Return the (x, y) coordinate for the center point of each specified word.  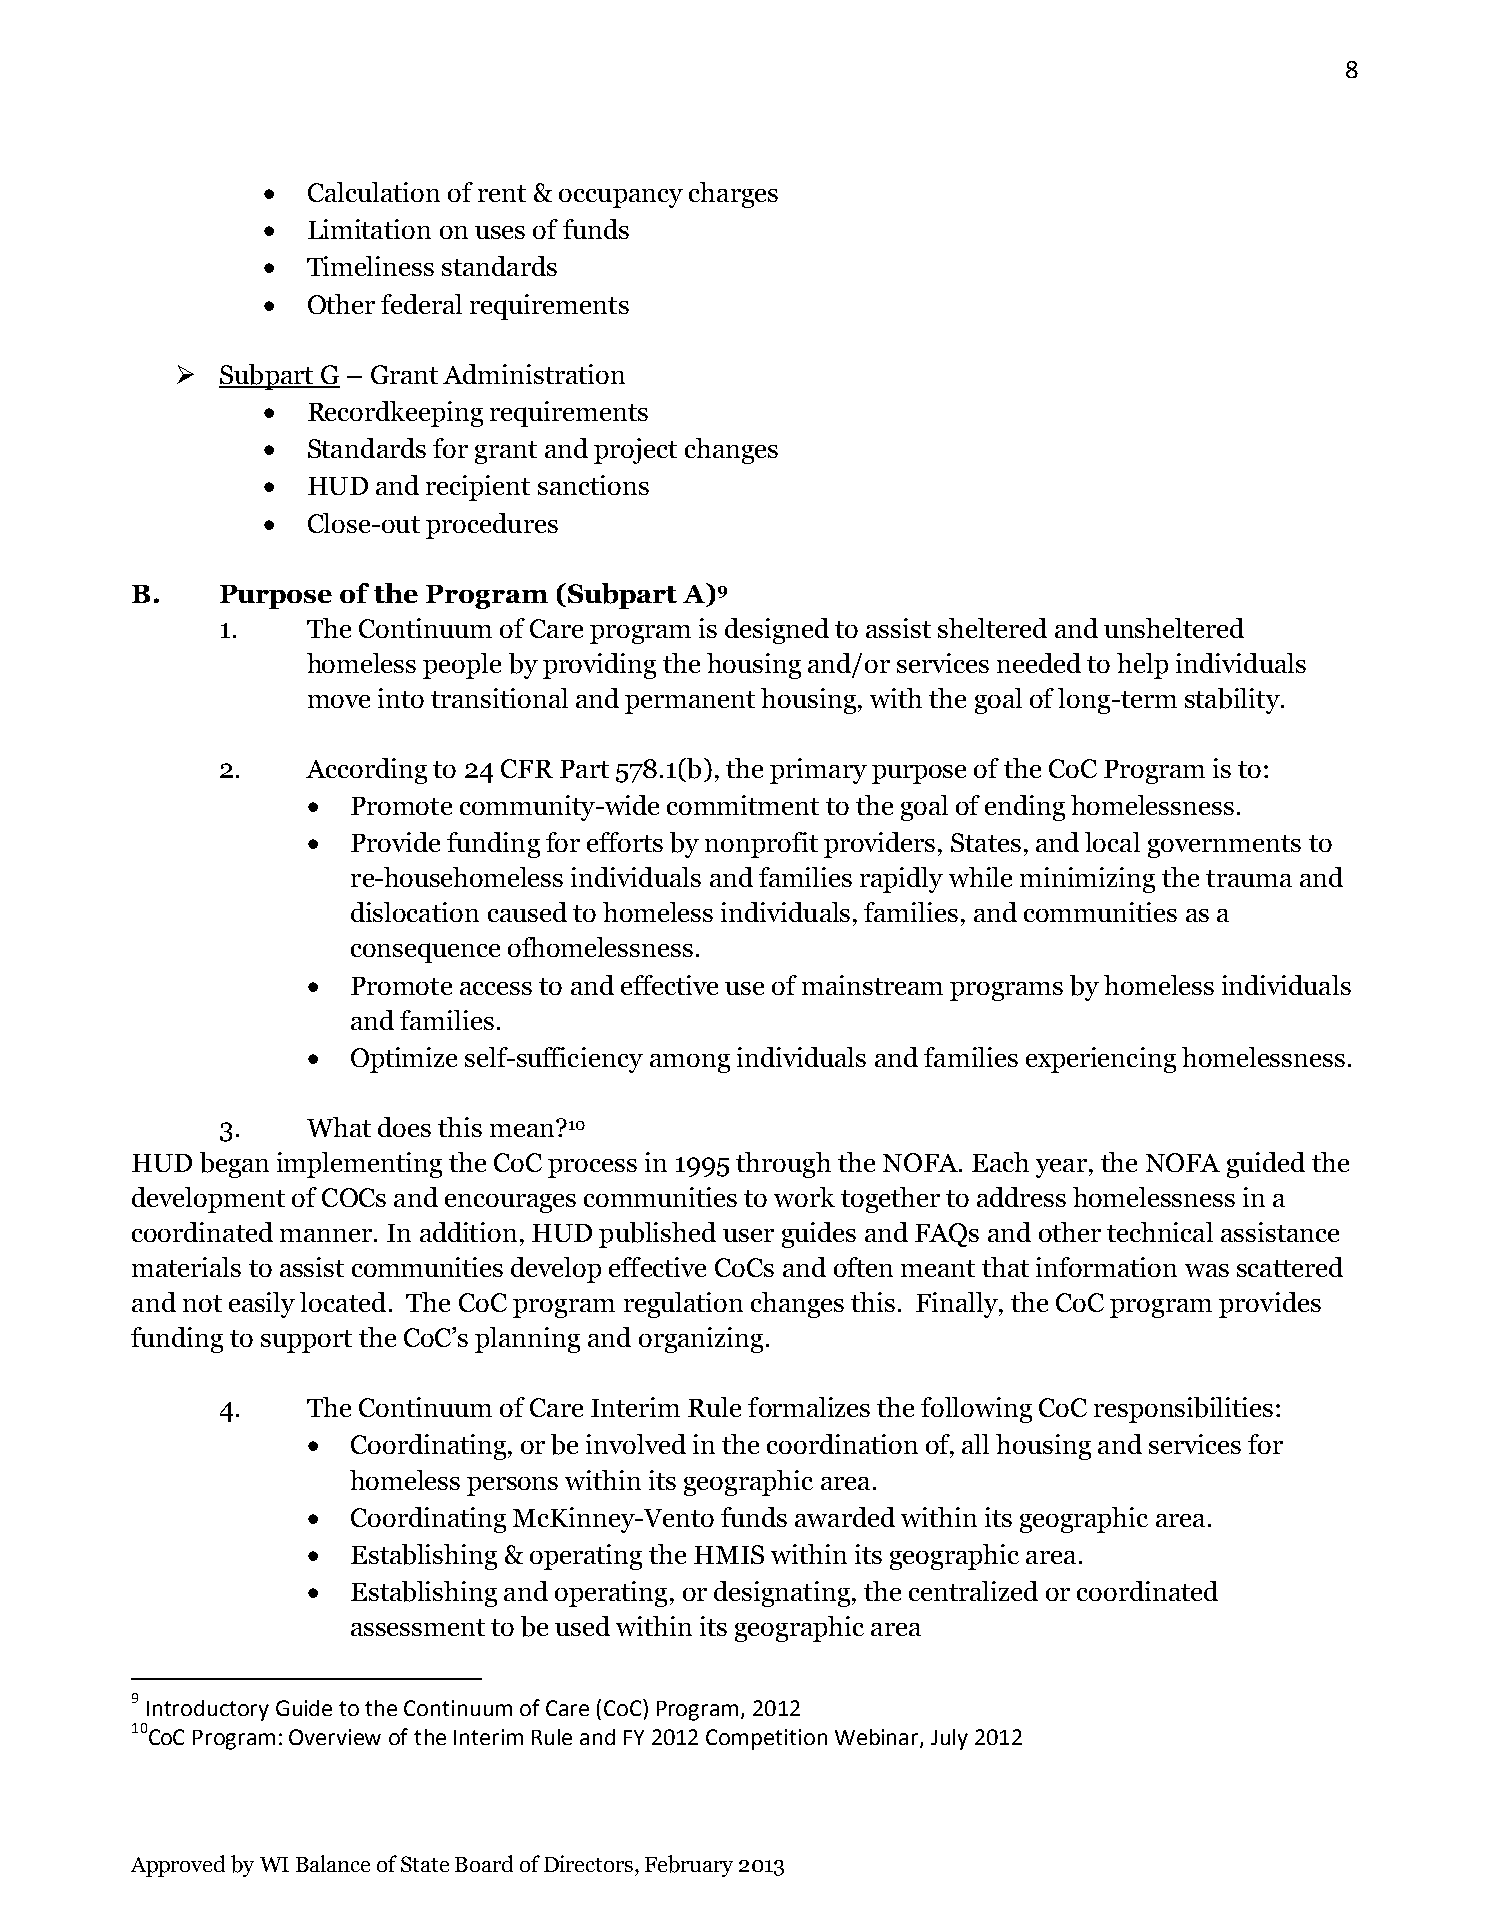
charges (733, 195)
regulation (683, 1305)
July (949, 1739)
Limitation (369, 229)
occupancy (621, 198)
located (343, 1302)
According (366, 771)
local (1112, 842)
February (689, 1866)
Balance (333, 1863)
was (1207, 1270)
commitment (743, 805)
